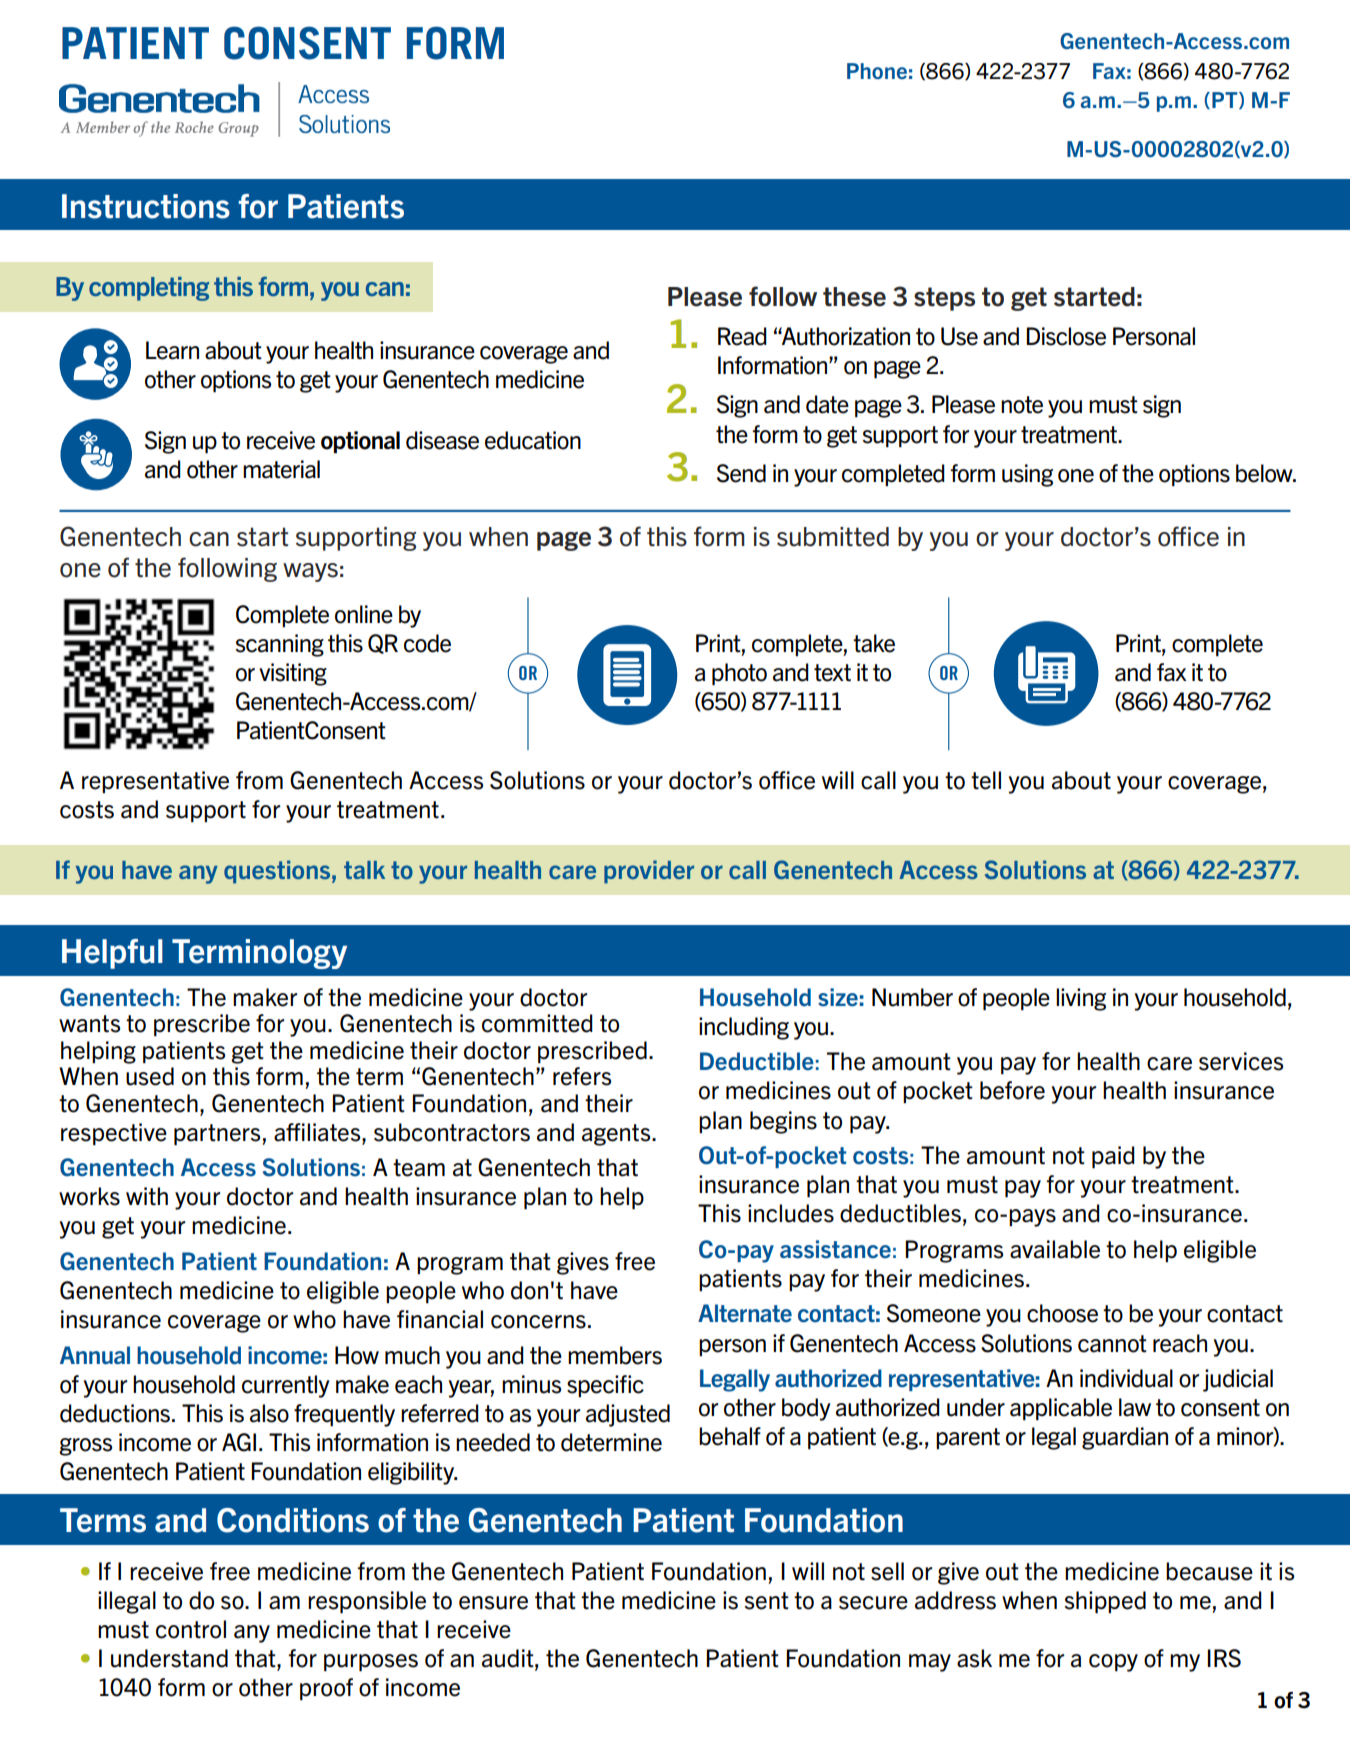 This screenshot has width=1350, height=1748. I want to click on steps, so click(944, 299).
